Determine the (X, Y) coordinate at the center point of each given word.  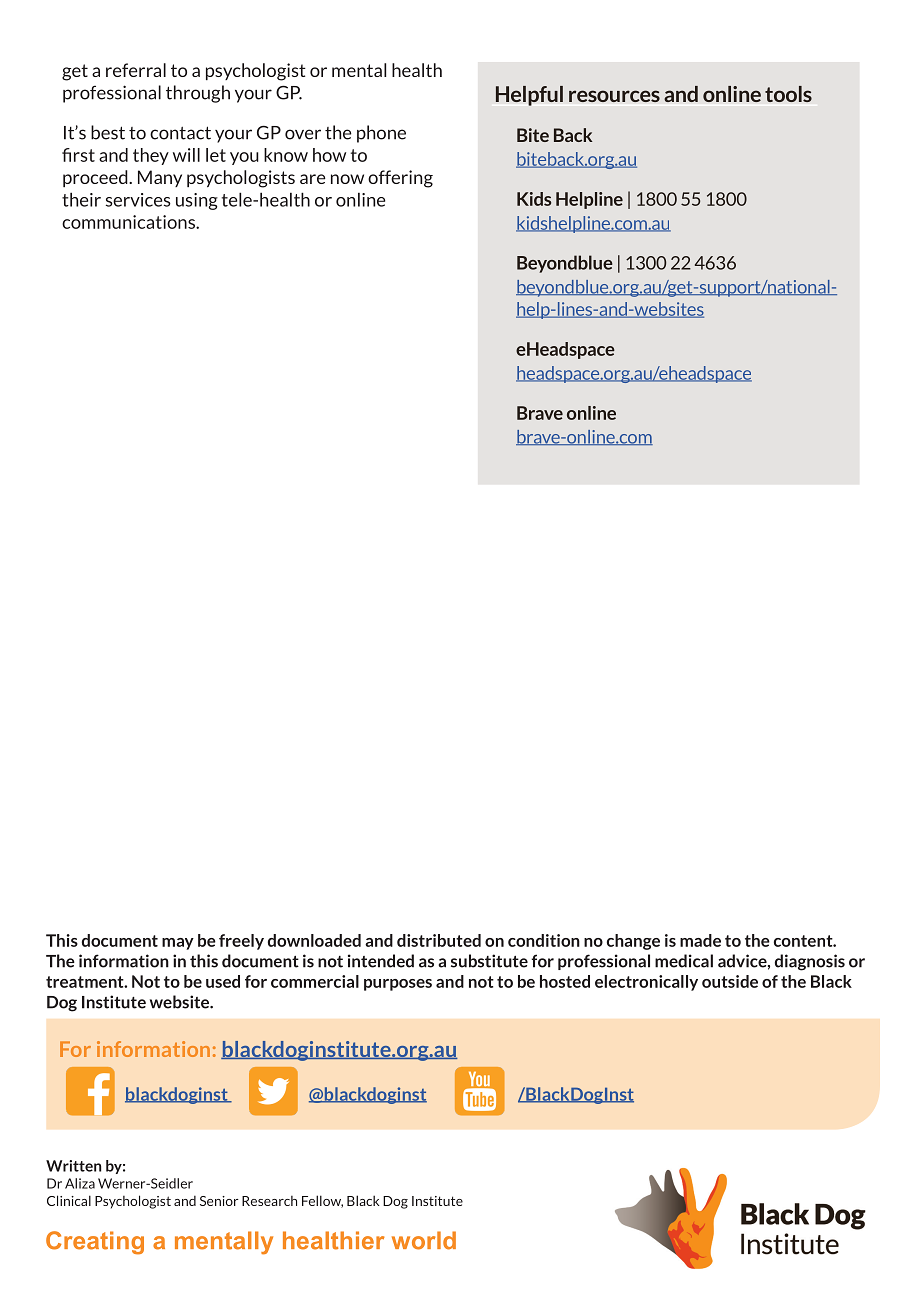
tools (788, 94)
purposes (398, 985)
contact (180, 133)
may (178, 944)
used (223, 981)
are (313, 179)
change (633, 942)
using (197, 201)
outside (730, 981)
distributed (439, 940)
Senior (219, 1201)
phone (381, 134)
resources (614, 96)
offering (400, 179)
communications (129, 222)
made (700, 940)
